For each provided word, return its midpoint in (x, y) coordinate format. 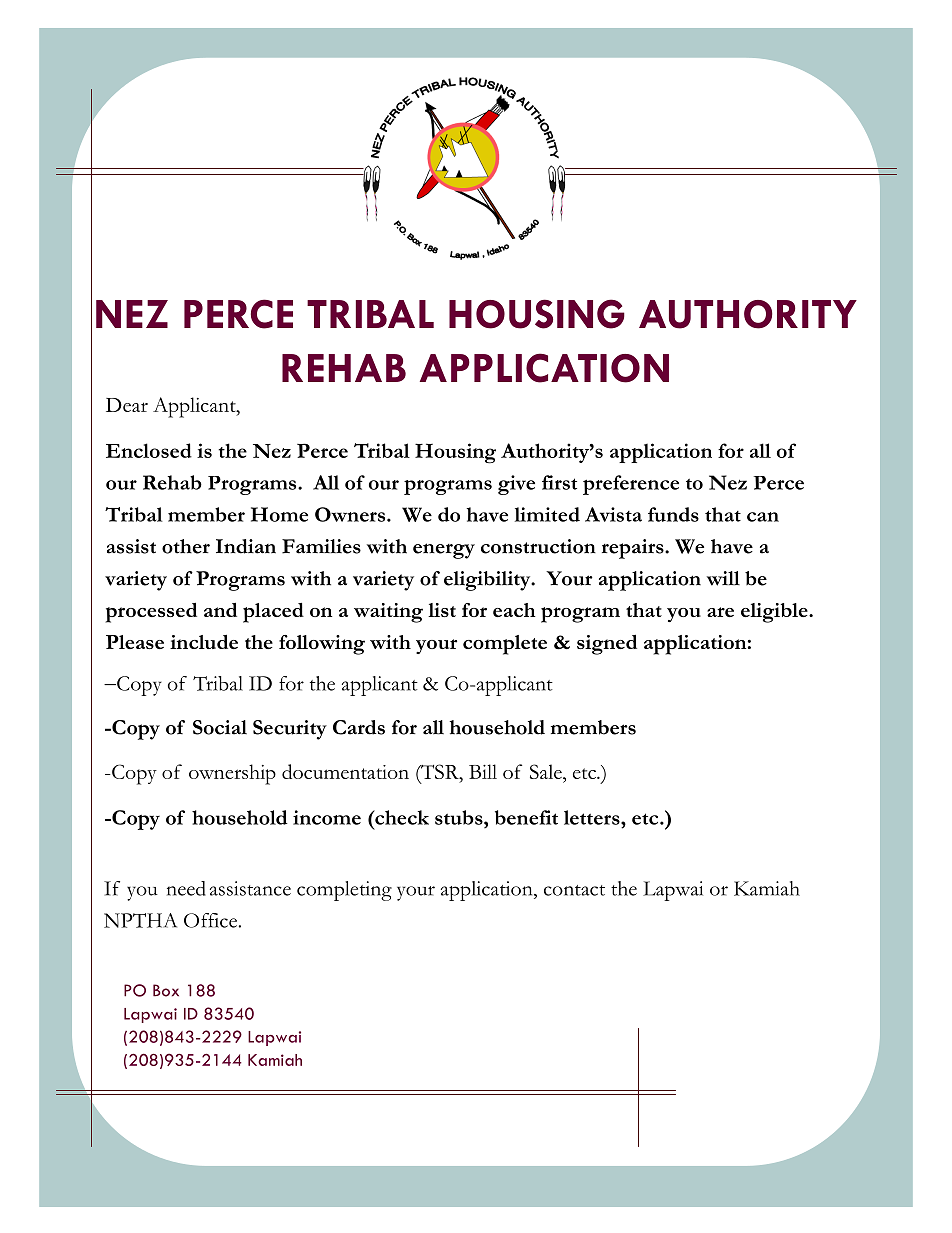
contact (574, 890)
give (516, 485)
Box (166, 990)
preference (631, 485)
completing (344, 891)
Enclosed (149, 450)
